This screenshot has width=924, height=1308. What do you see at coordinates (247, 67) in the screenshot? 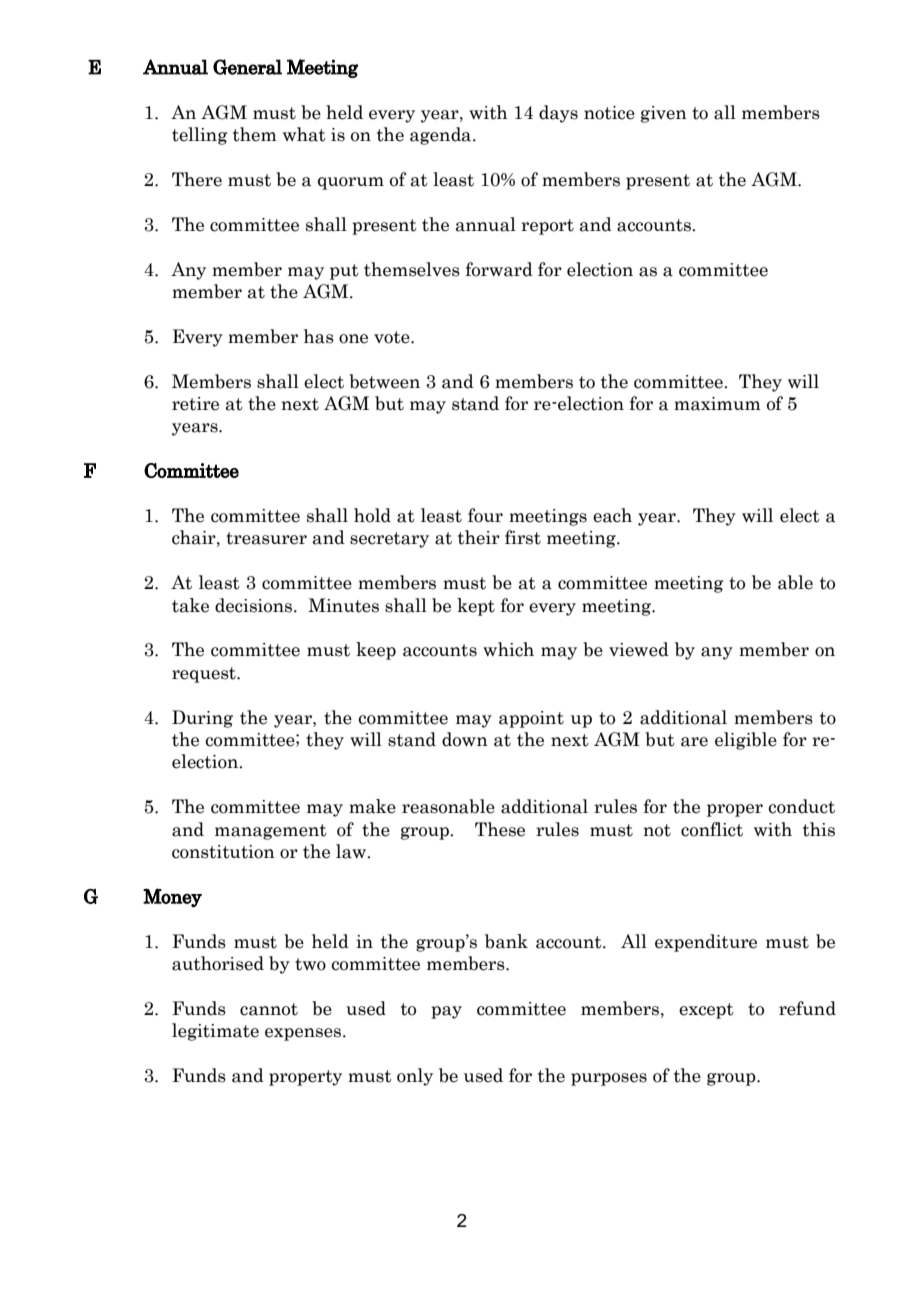
I see `General` at bounding box center [247, 67].
